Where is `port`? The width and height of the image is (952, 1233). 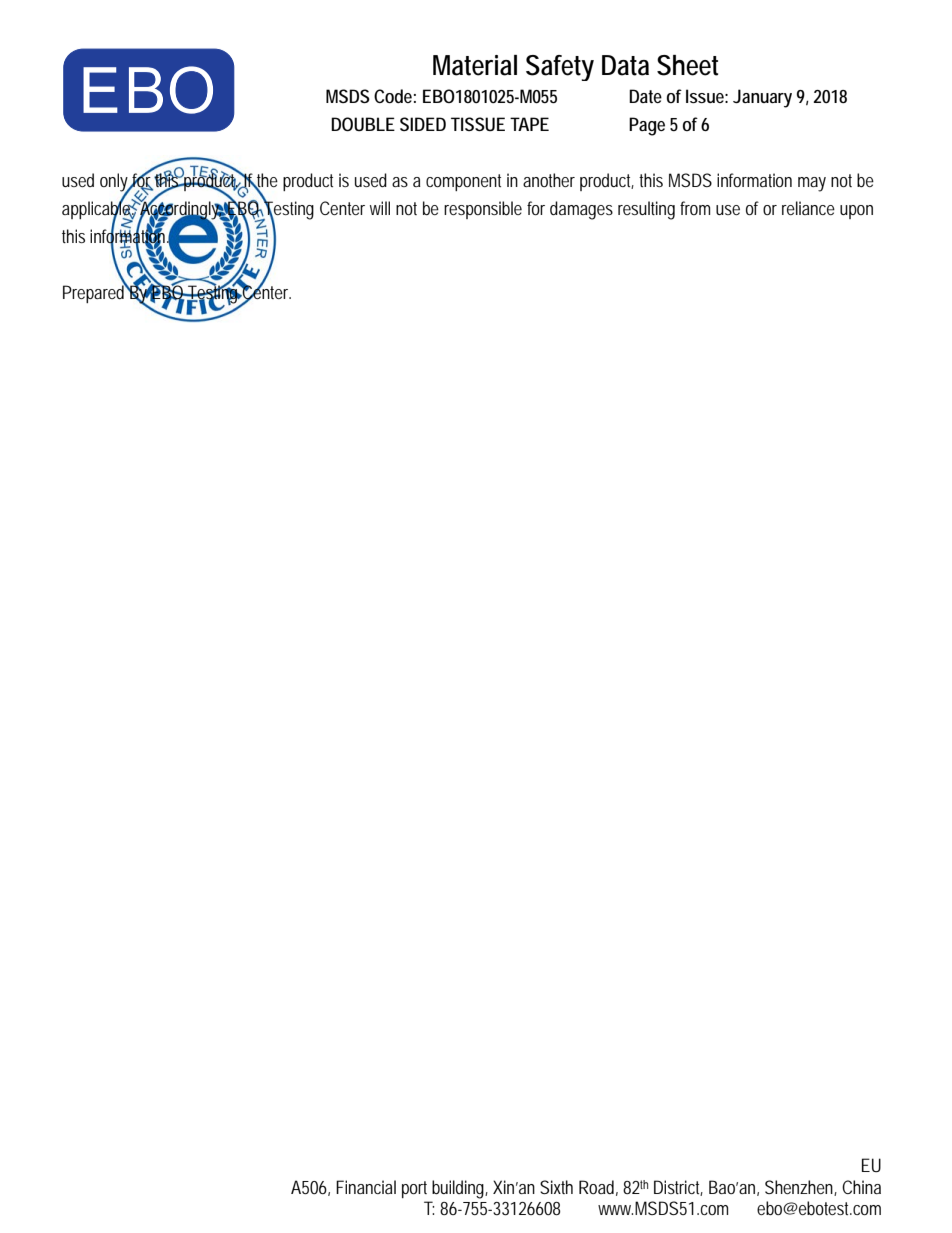 port is located at coordinates (414, 1189).
